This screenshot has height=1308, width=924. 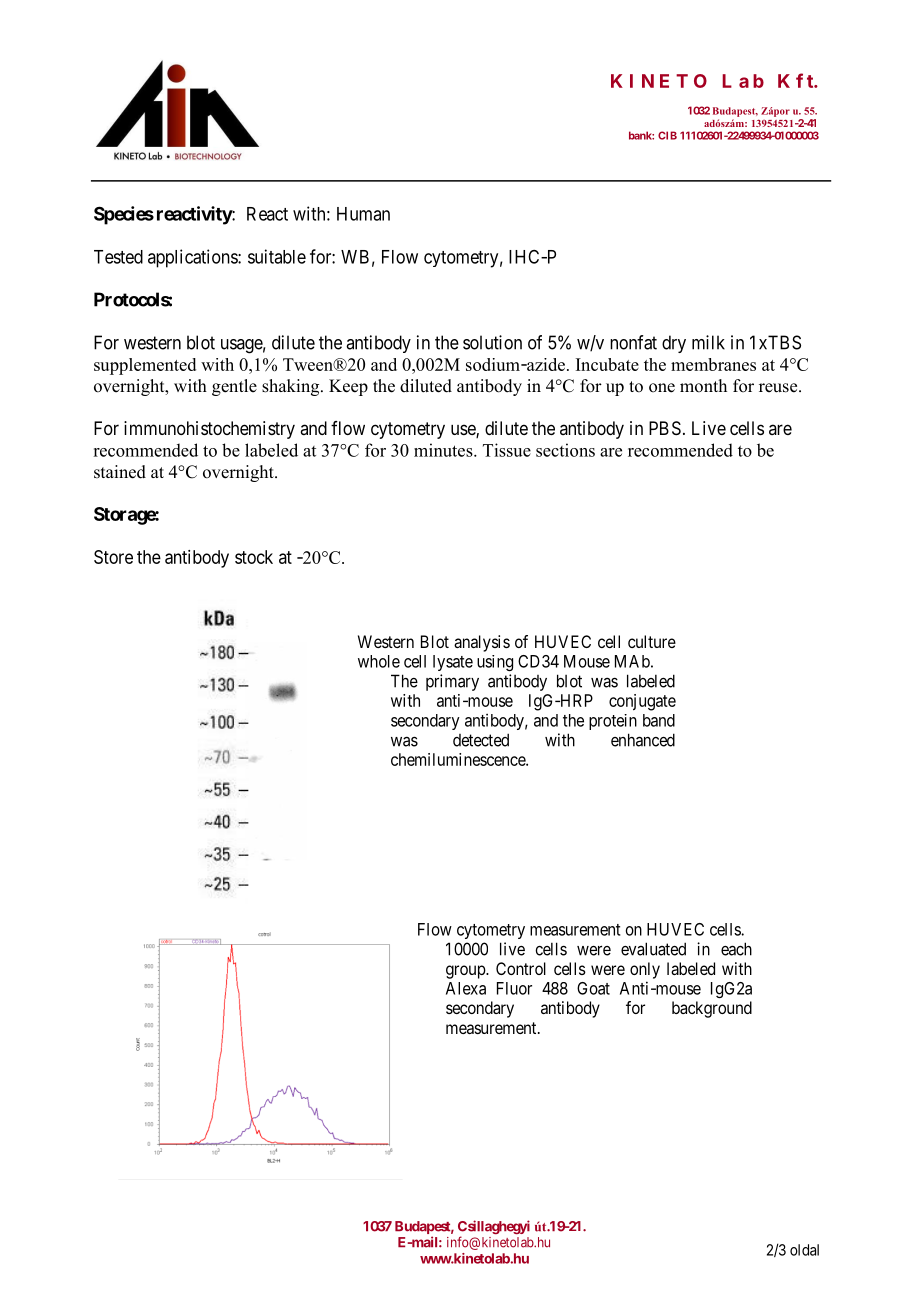 What do you see at coordinates (466, 988) in the screenshot?
I see `Alexa` at bounding box center [466, 988].
